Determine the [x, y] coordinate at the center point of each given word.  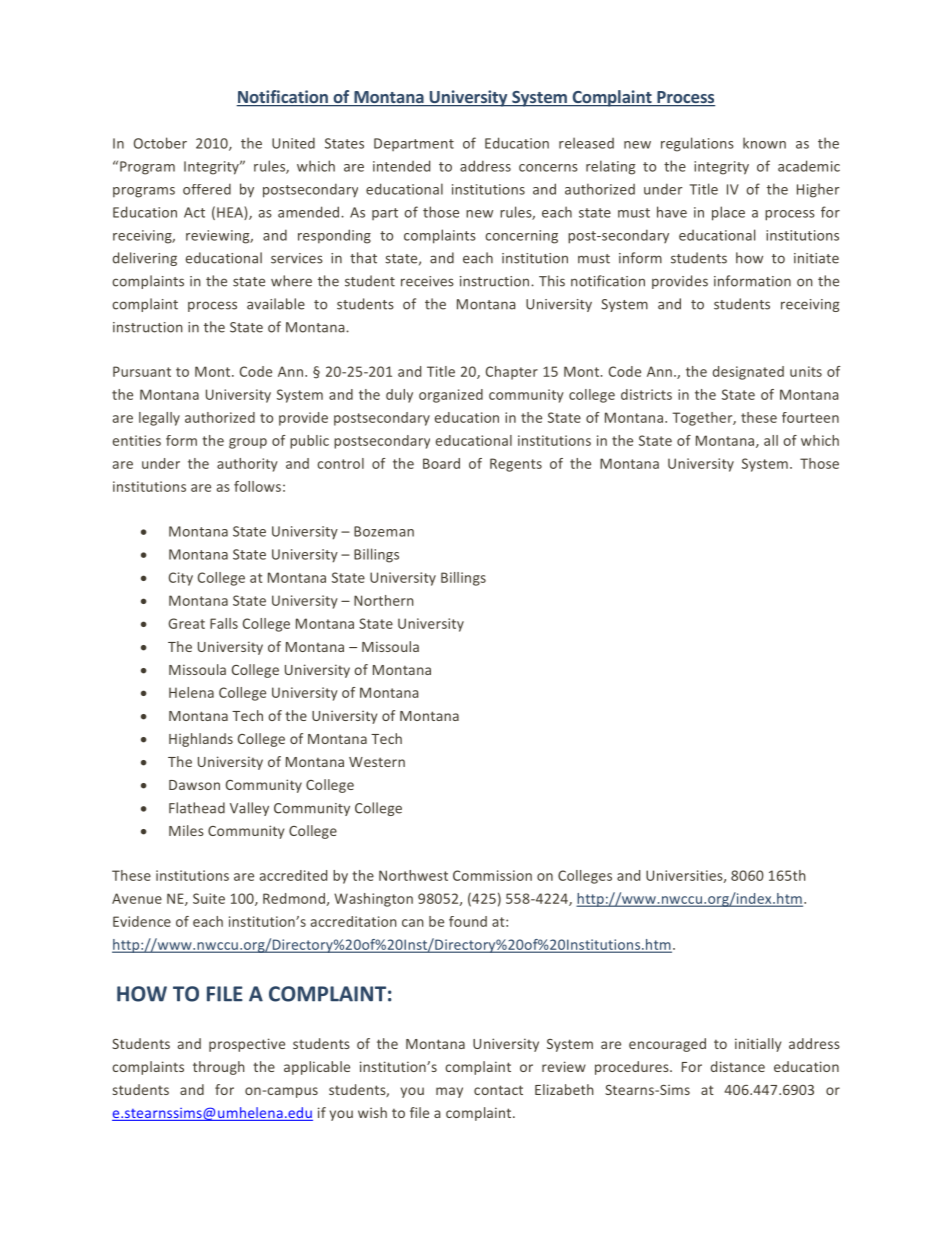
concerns [548, 168]
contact [498, 1090]
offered [207, 189]
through [219, 1068]
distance [738, 1066]
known [764, 143]
